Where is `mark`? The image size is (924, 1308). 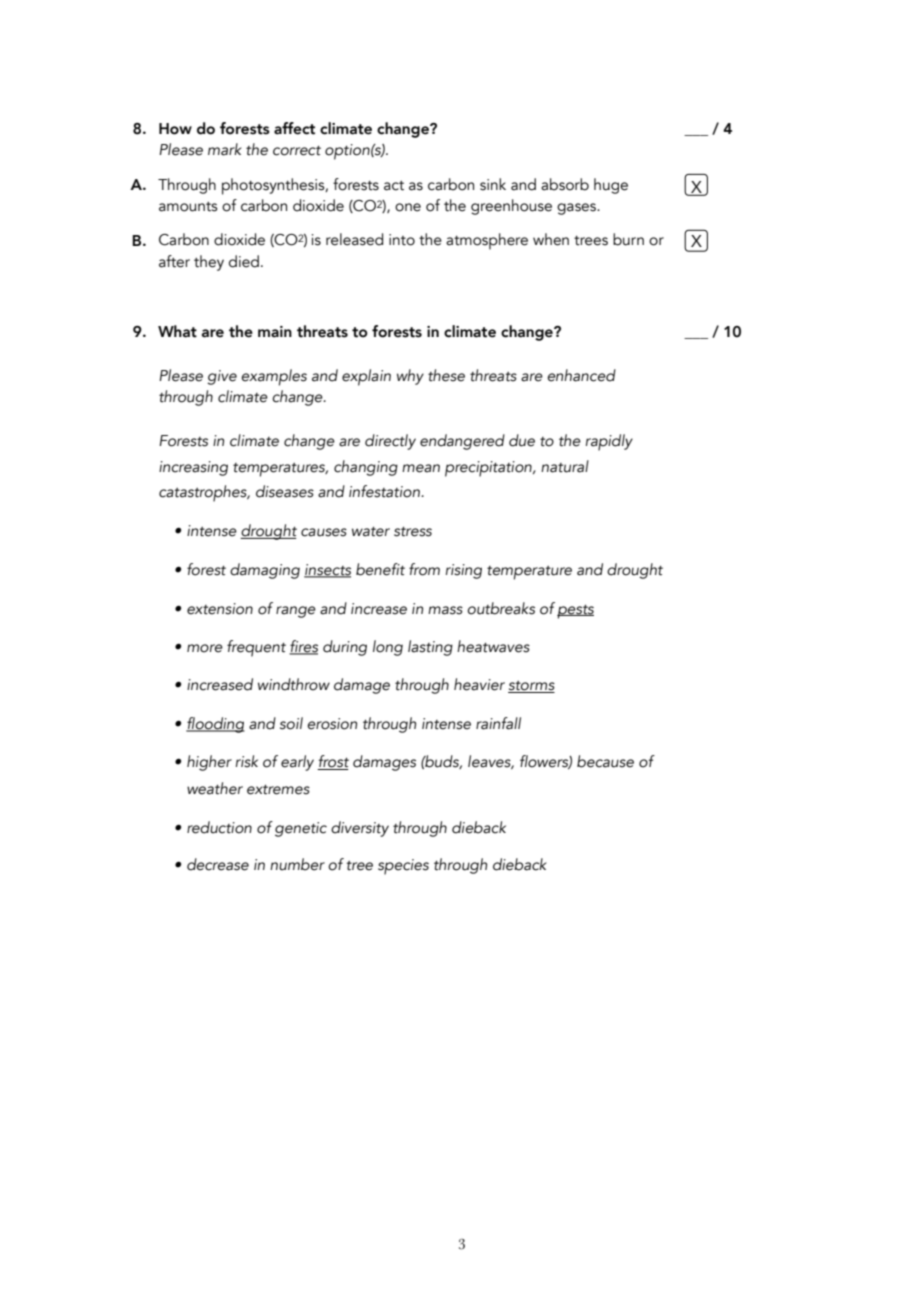 mark is located at coordinates (225, 149).
